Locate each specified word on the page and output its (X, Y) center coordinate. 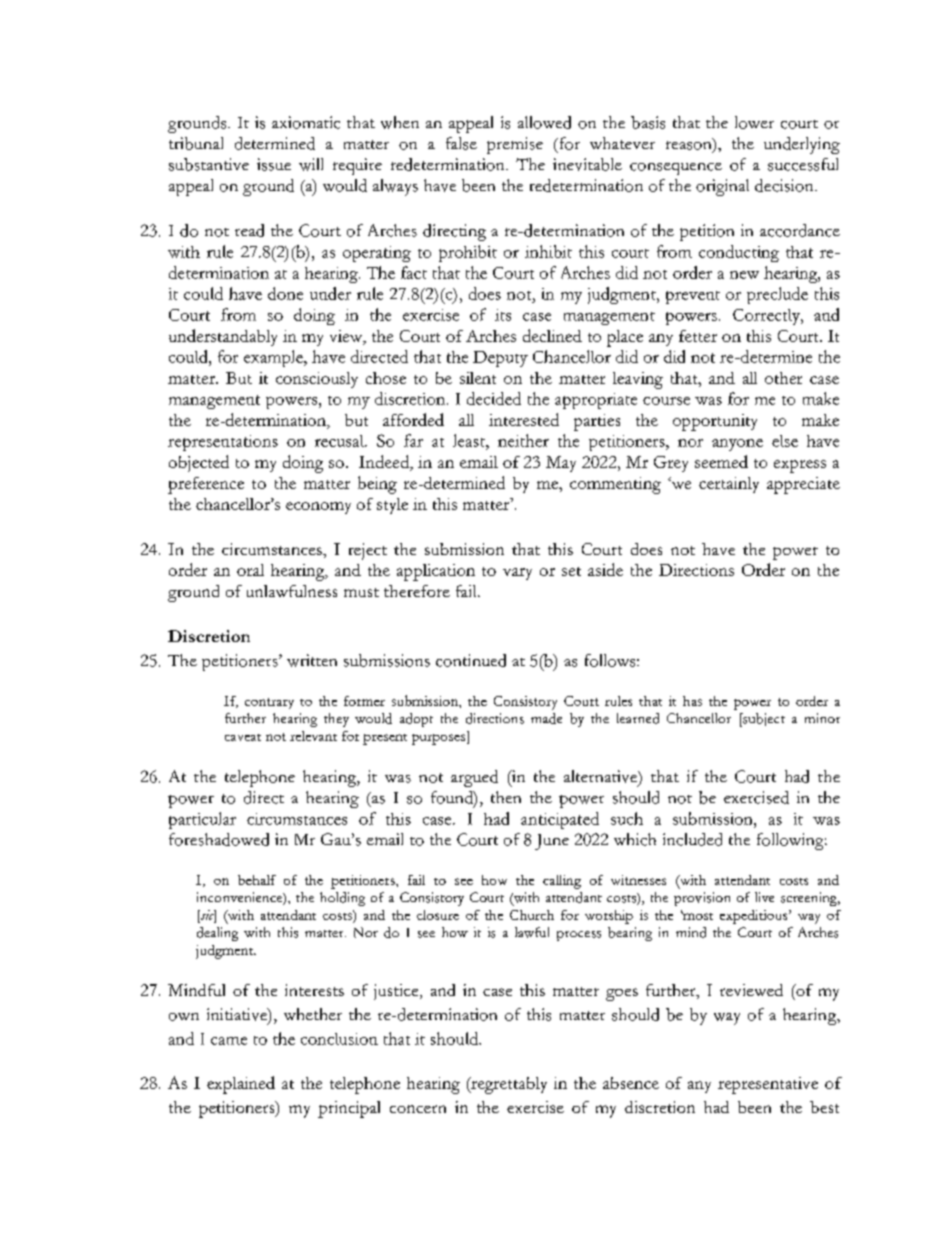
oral (250, 570)
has (692, 701)
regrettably (508, 1085)
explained (241, 1085)
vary (517, 574)
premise (515, 145)
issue (274, 164)
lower (754, 122)
